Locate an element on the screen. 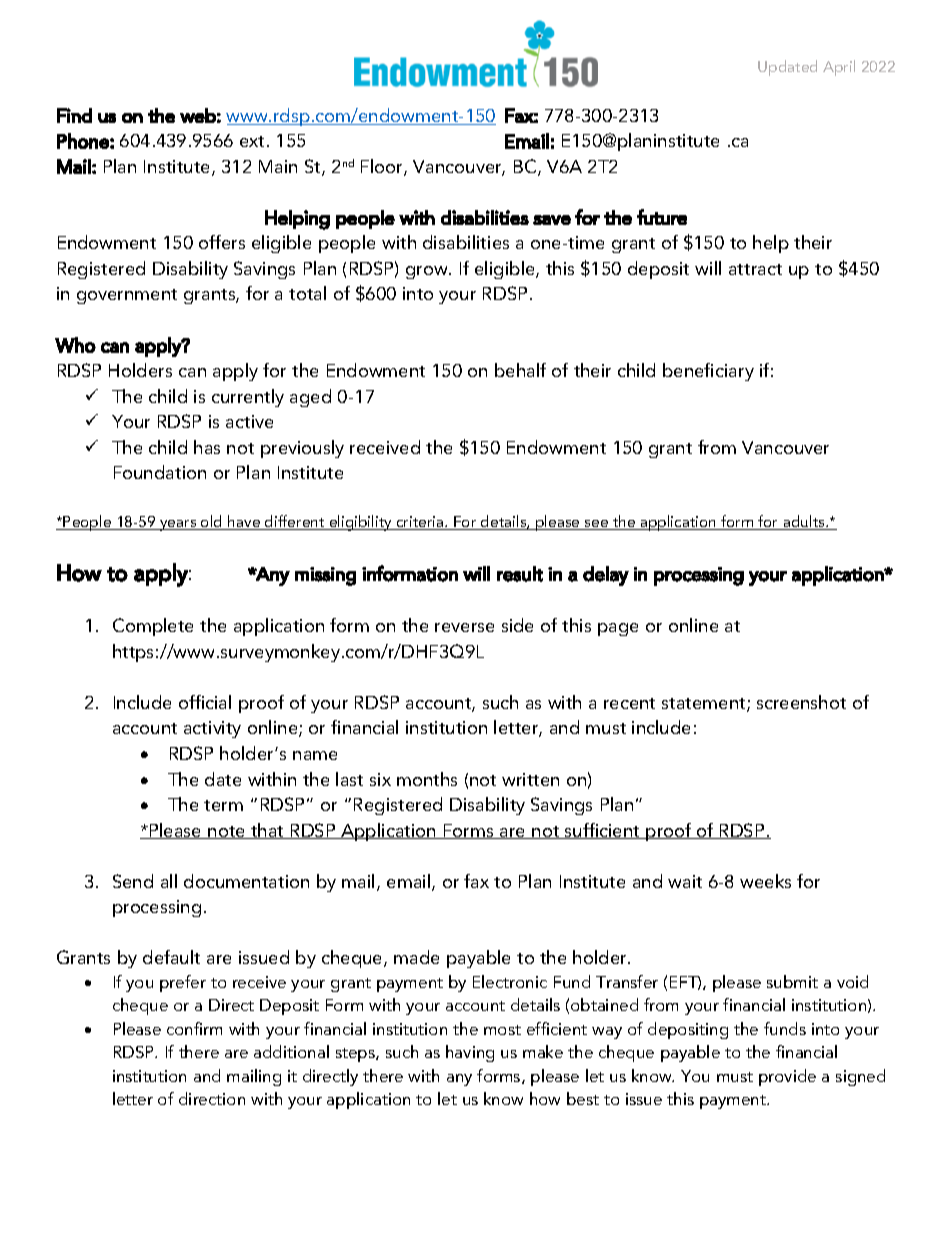 The height and width of the screenshot is (1233, 952). has is located at coordinates (207, 447).
